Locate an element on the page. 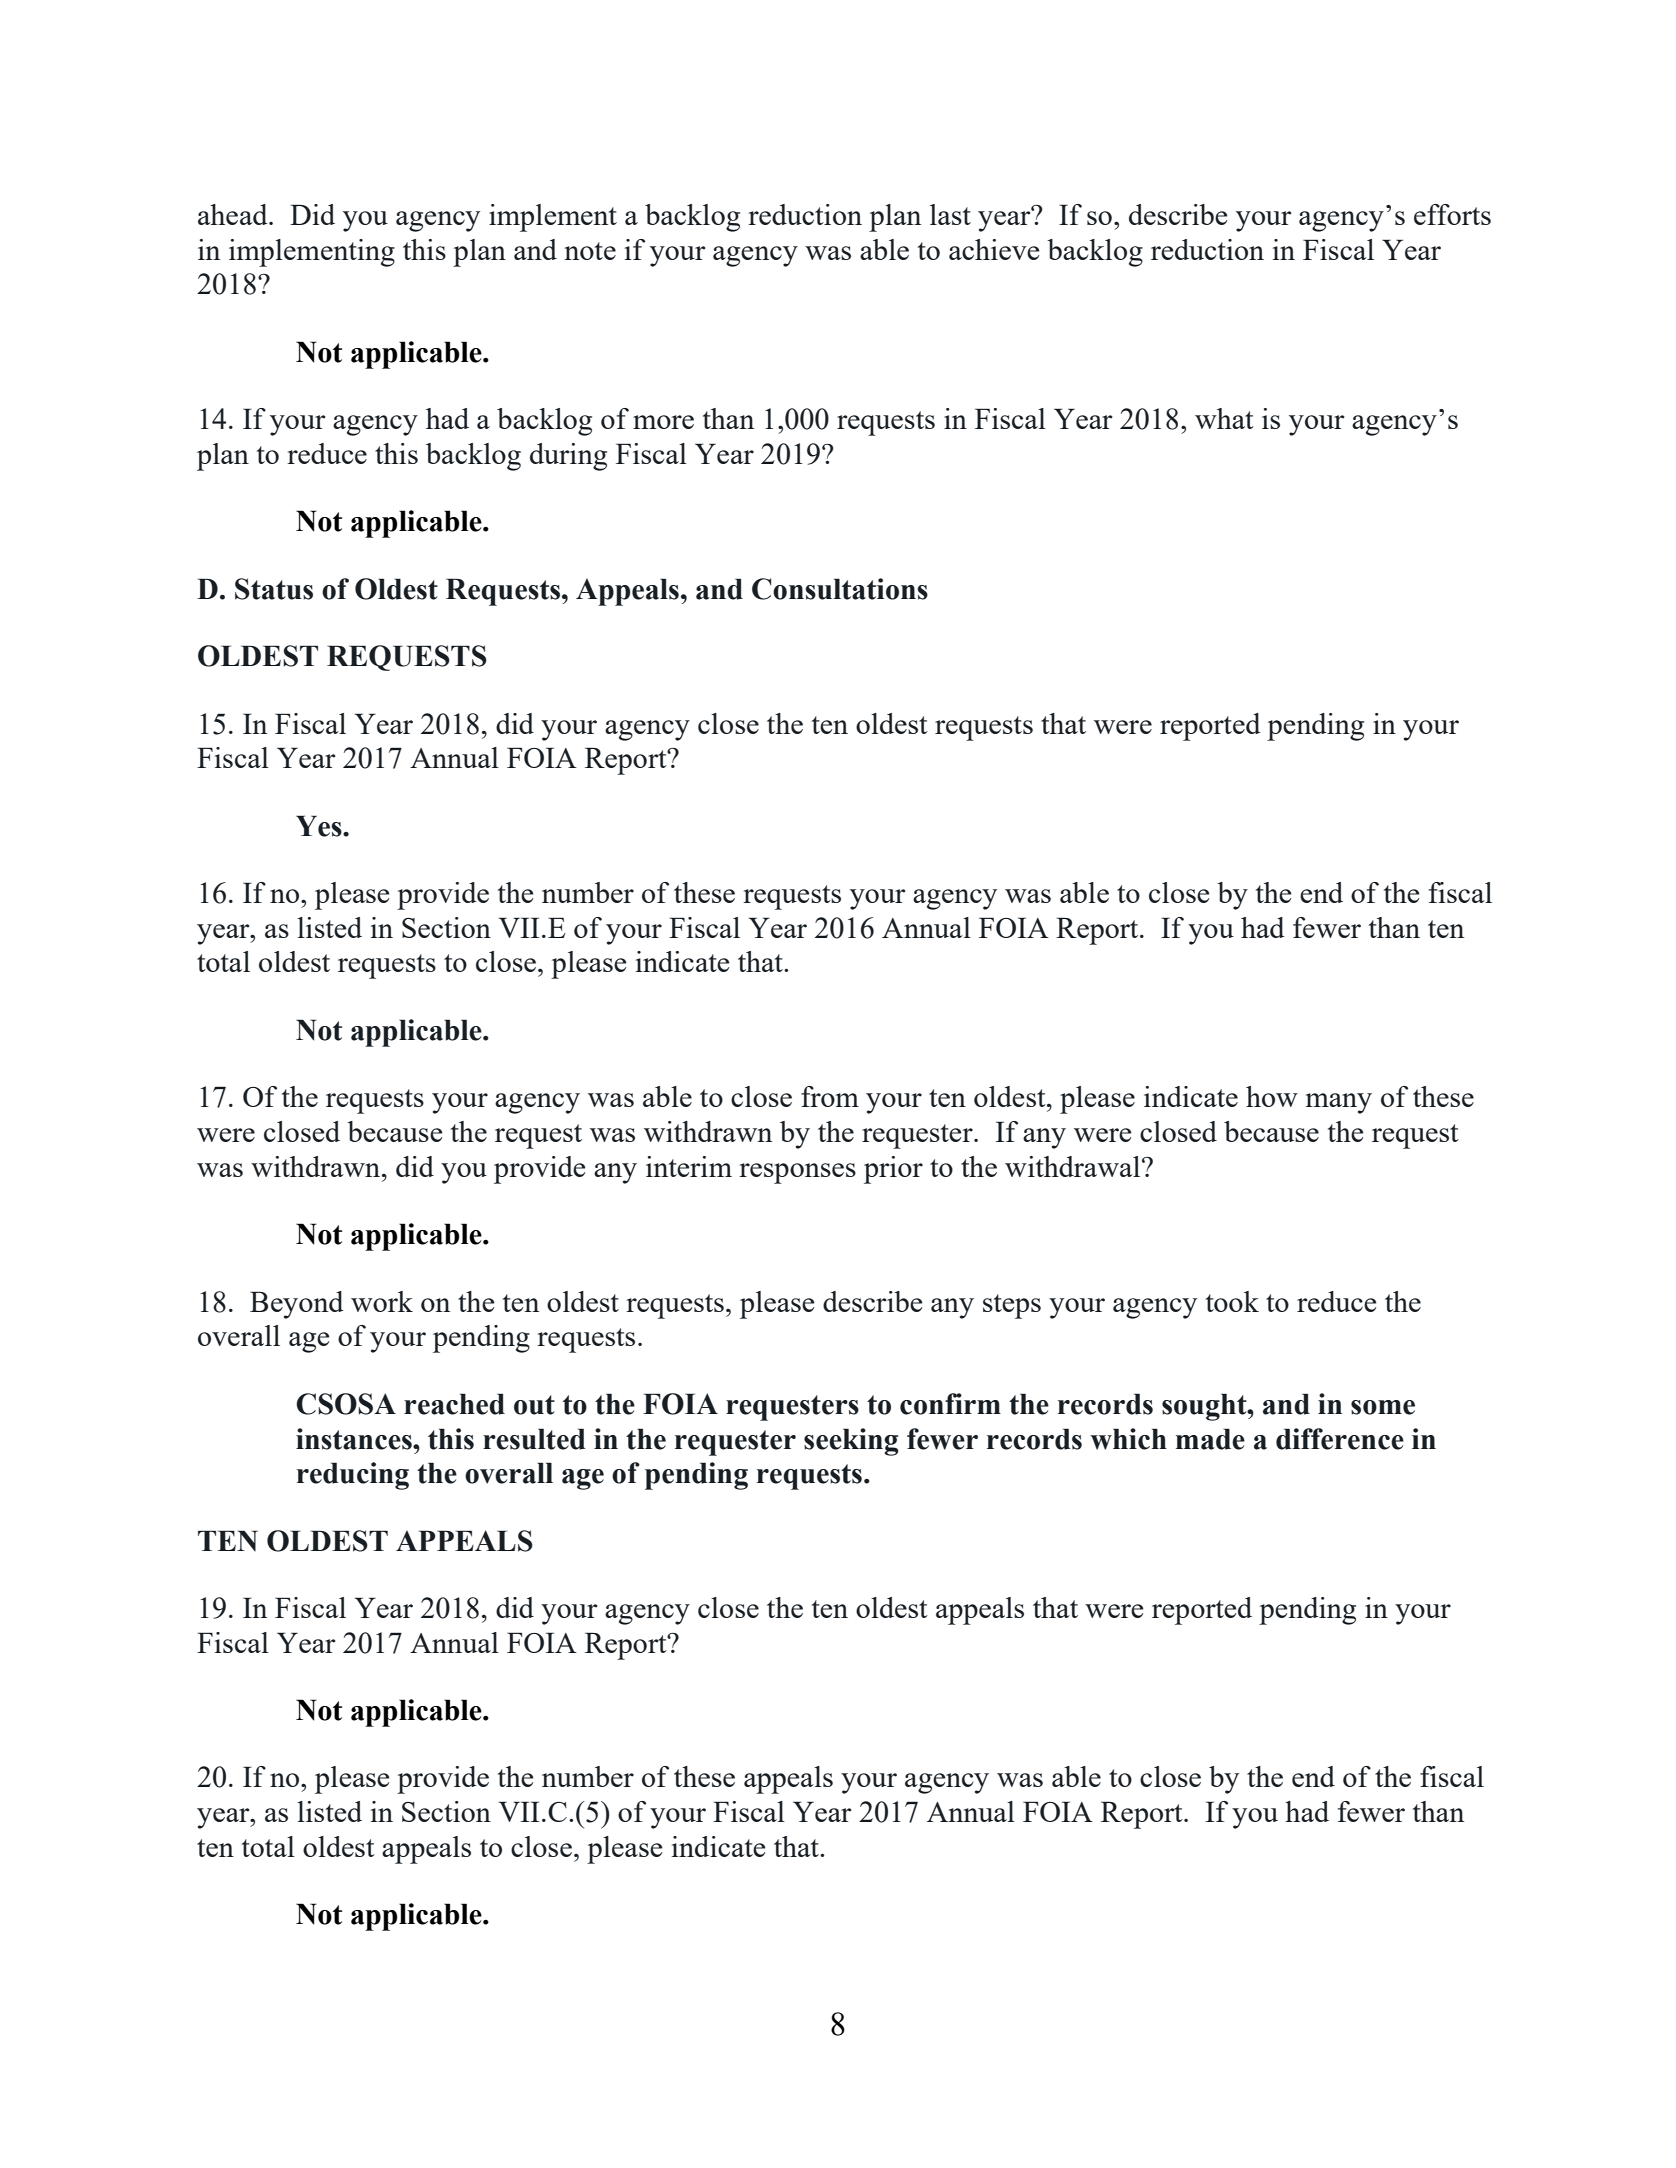 The image size is (1676, 2168). difference is located at coordinates (1340, 1439).
